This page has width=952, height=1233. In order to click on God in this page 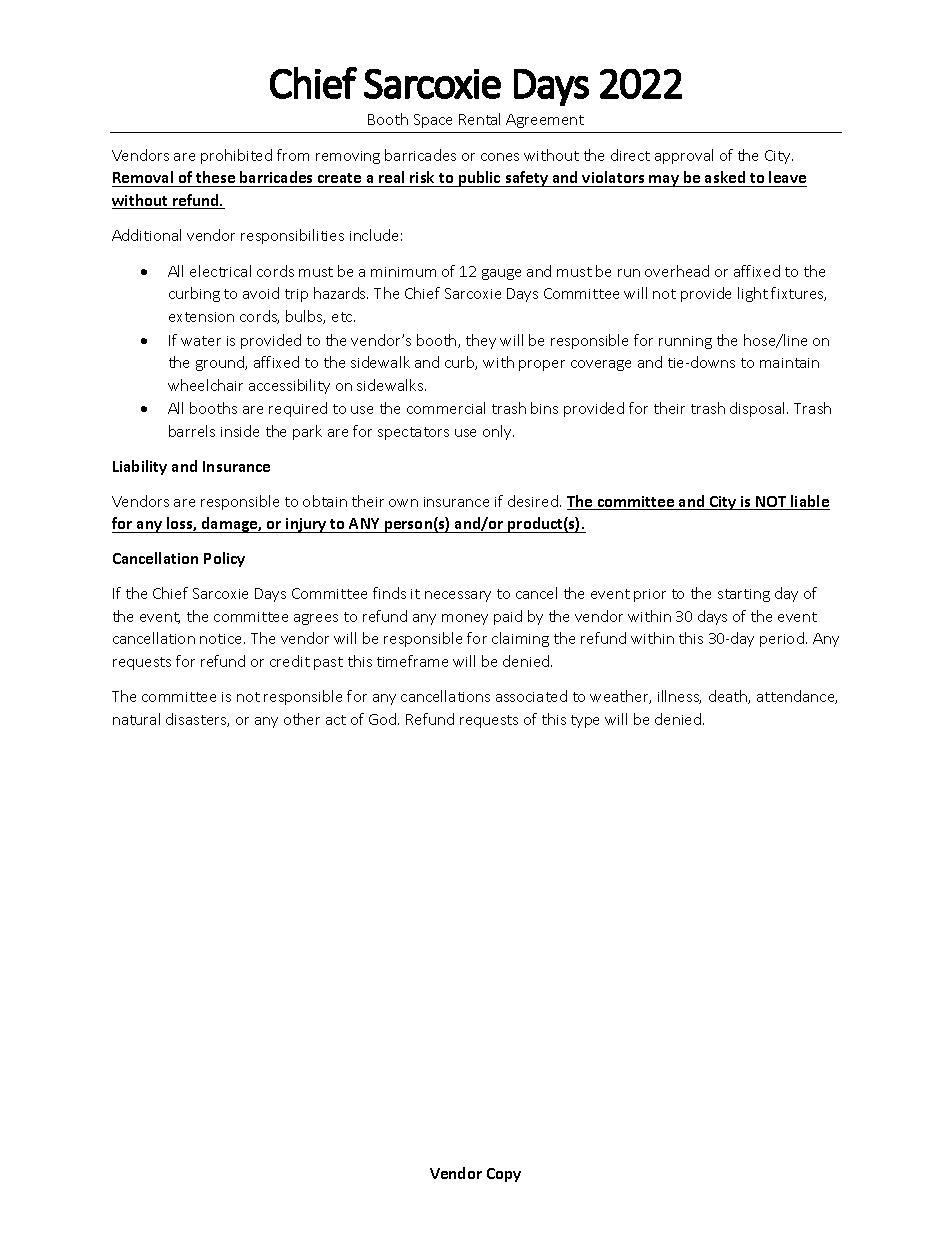, I will do `click(384, 719)`.
